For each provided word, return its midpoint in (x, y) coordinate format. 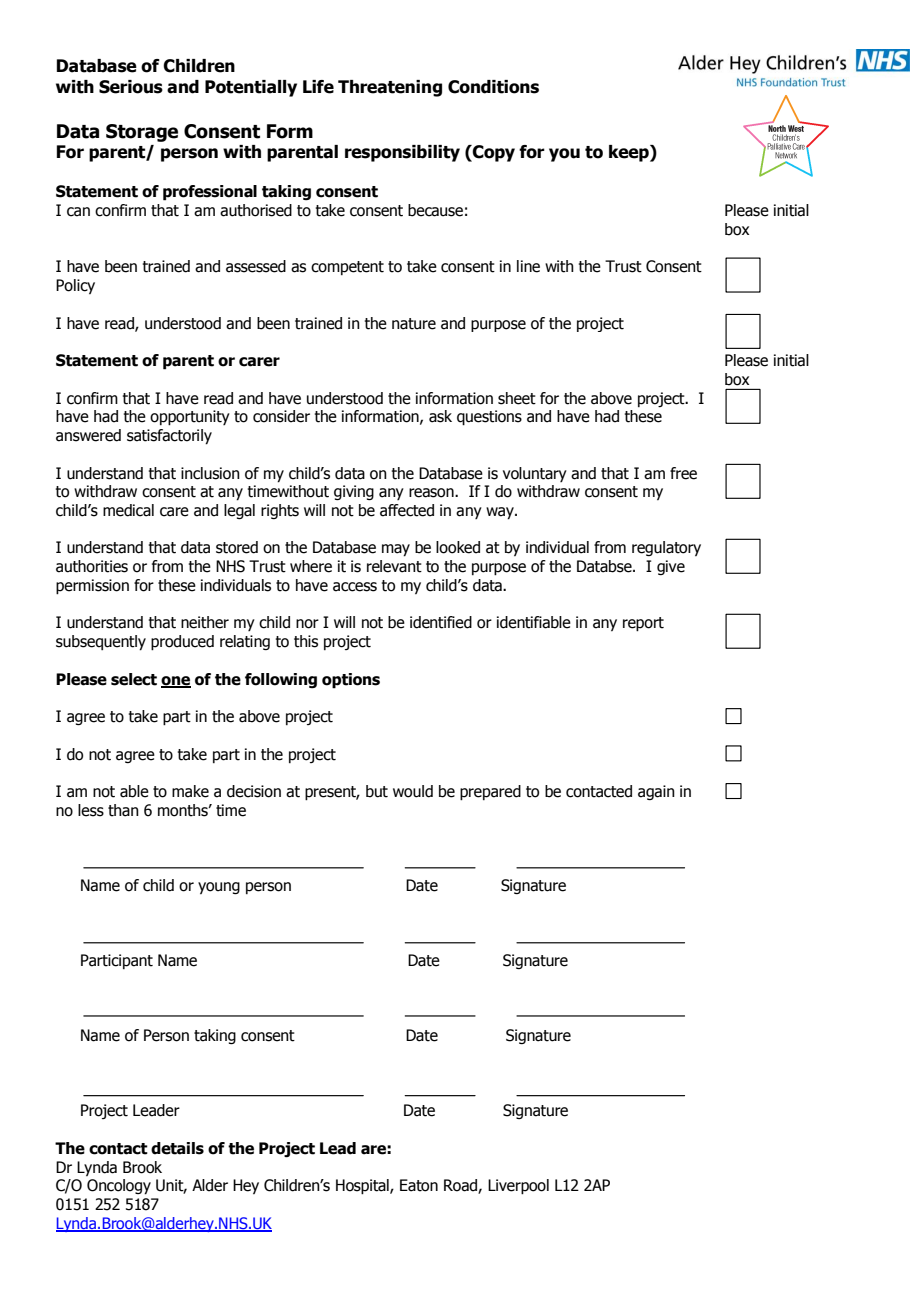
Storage (142, 133)
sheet (517, 398)
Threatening (390, 88)
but (377, 791)
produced (182, 643)
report (643, 624)
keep (630, 153)
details (177, 1148)
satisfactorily (169, 437)
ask (440, 416)
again (656, 792)
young (219, 888)
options (351, 681)
